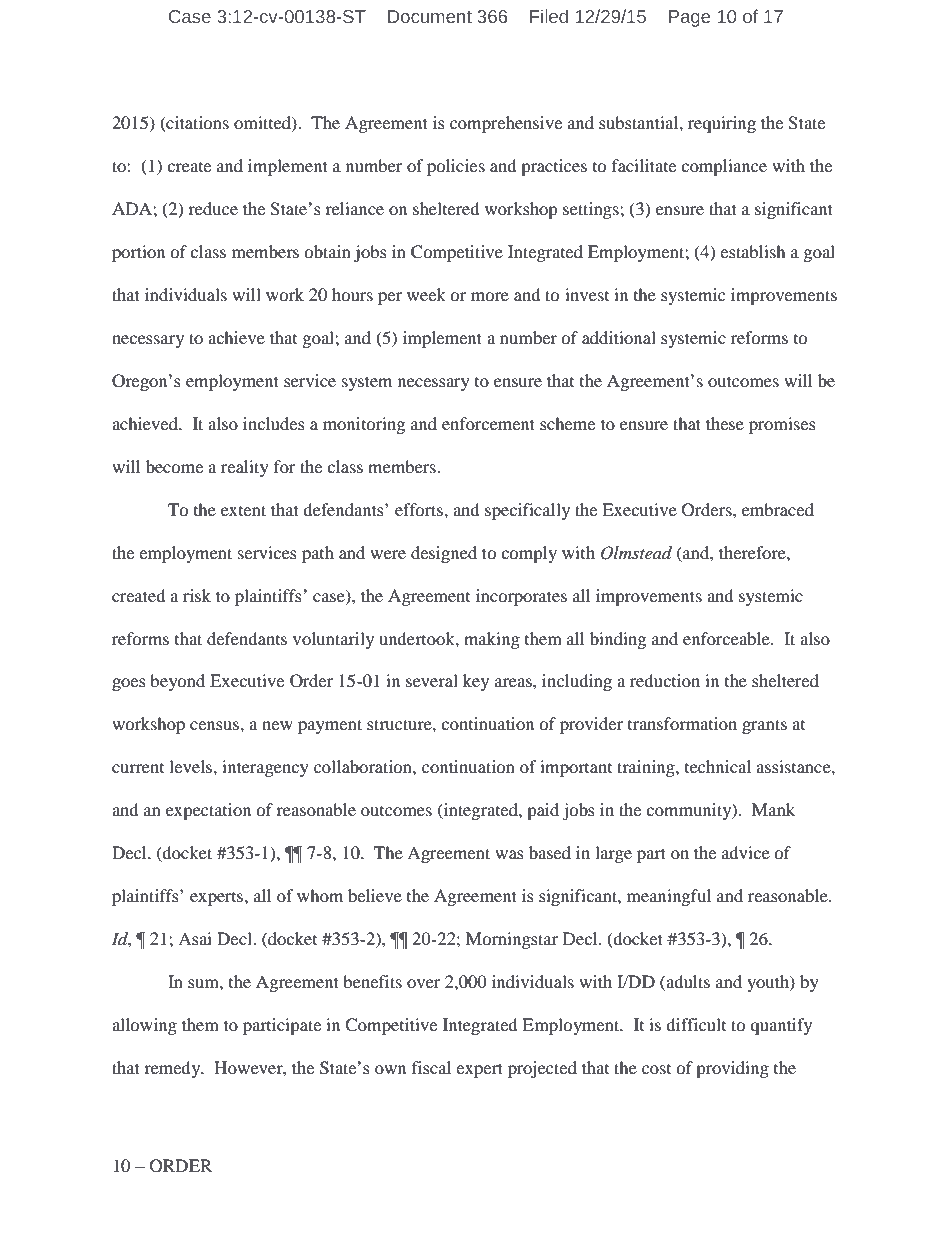 The width and height of the image is (952, 1233). Describe the element at coordinates (718, 766) in the image. I see `technical` at that location.
